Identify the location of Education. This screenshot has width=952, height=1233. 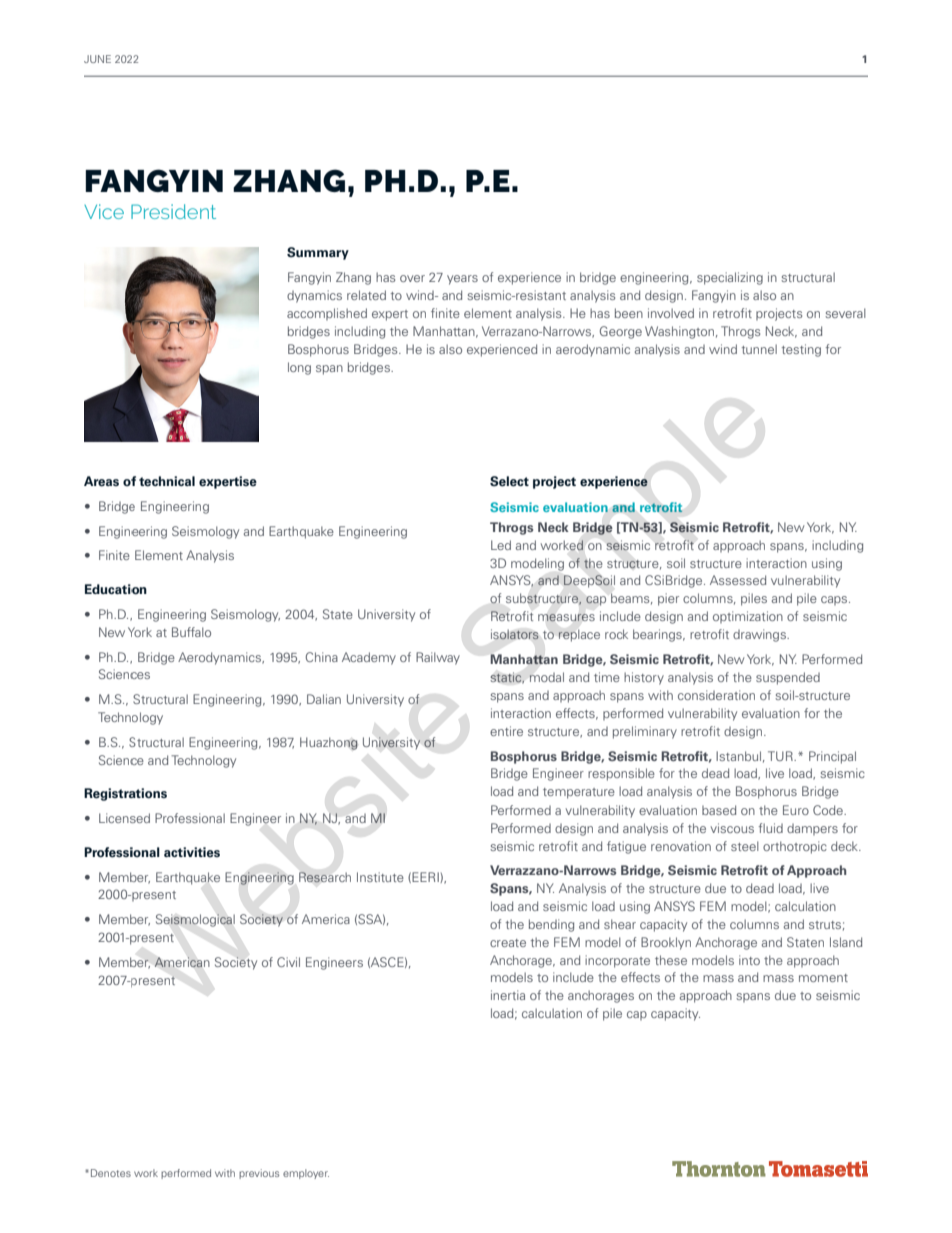
(116, 589).
